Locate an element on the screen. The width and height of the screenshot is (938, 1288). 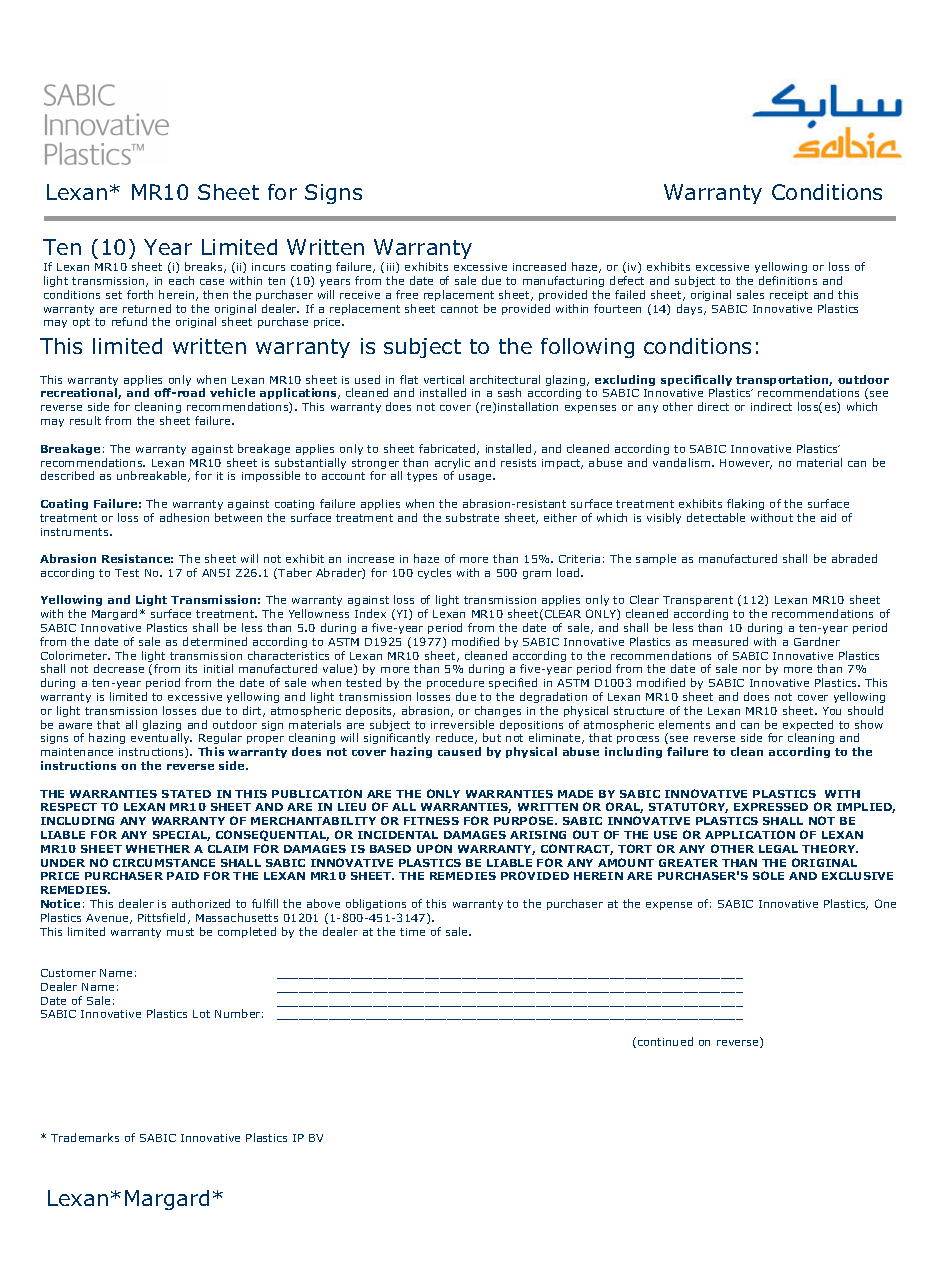
usage is located at coordinates (476, 478).
